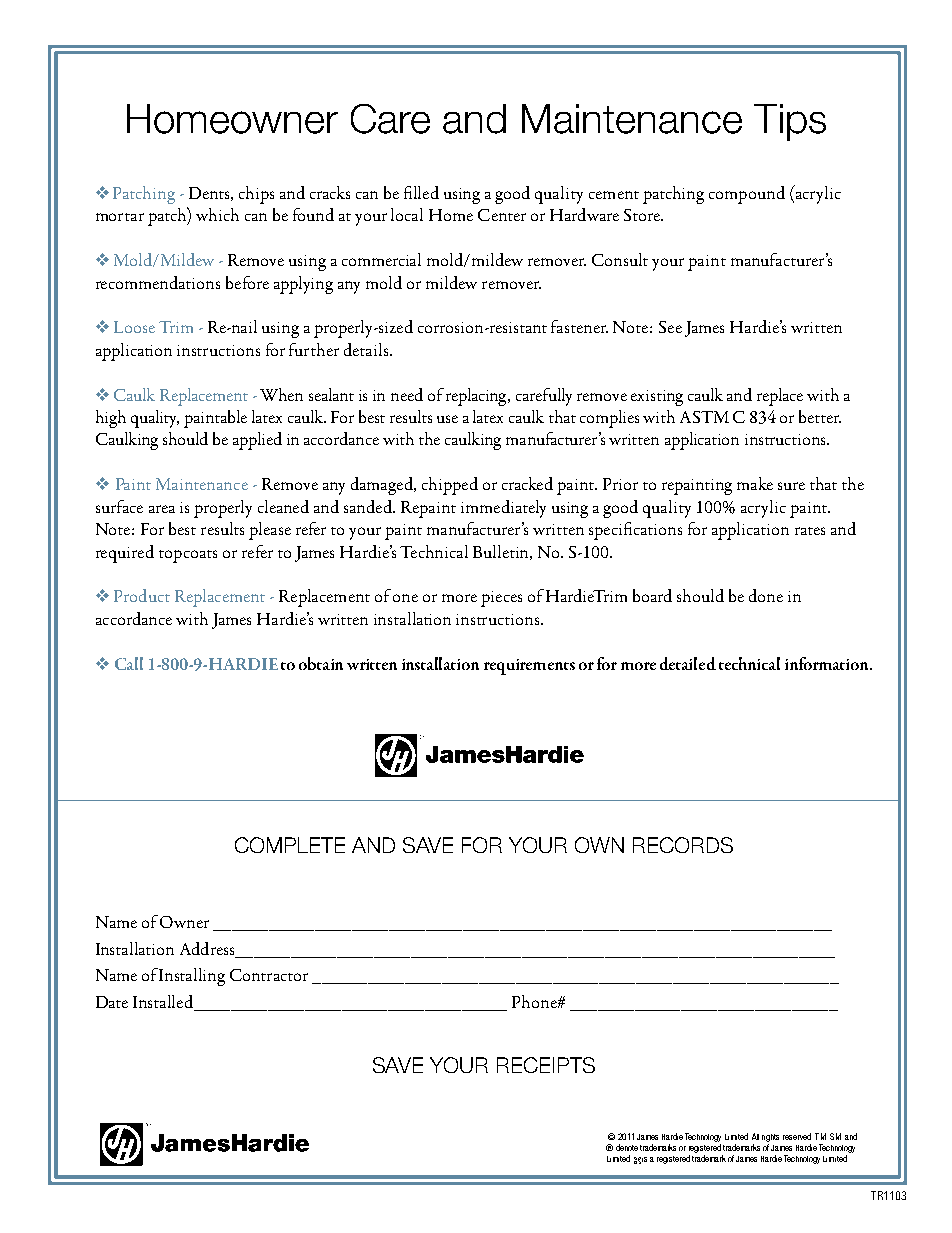 This image has width=952, height=1233. What do you see at coordinates (546, 1065) in the image?
I see `RECEIPTS` at bounding box center [546, 1065].
